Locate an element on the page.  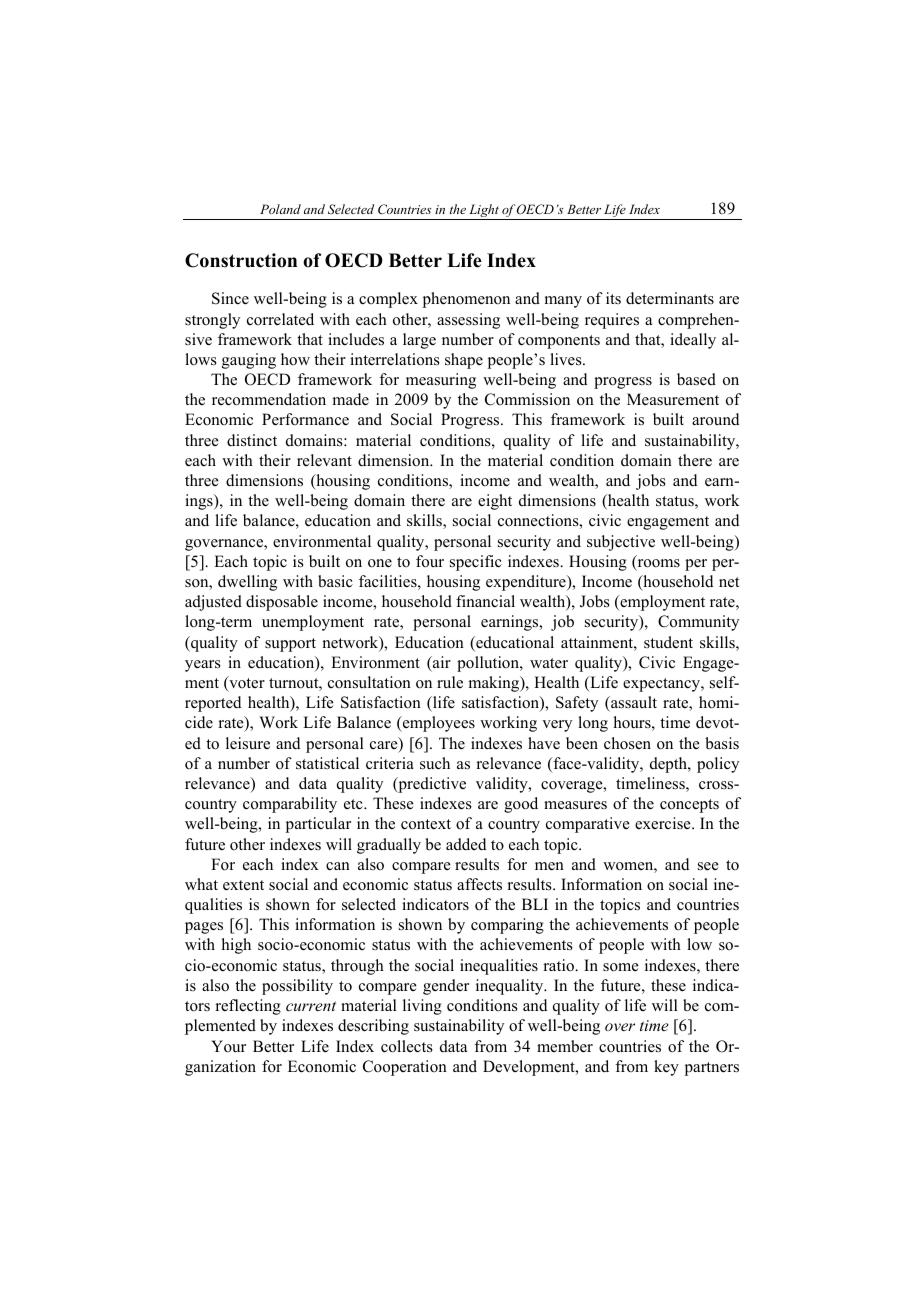
air is located at coordinates (441, 662).
